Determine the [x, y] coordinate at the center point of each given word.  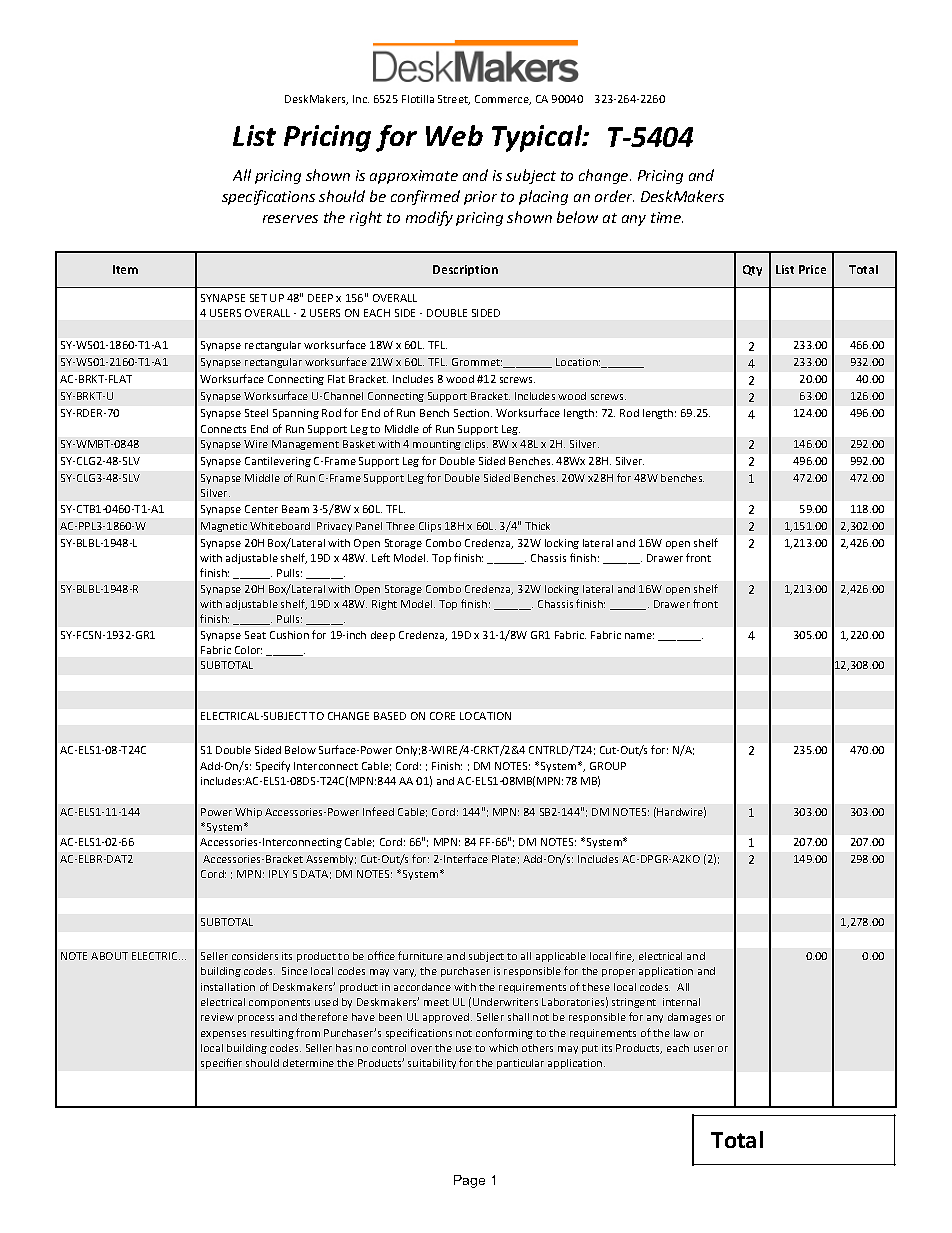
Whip [248, 813]
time [667, 217]
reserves [290, 219]
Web [454, 135]
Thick [537, 526]
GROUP [608, 766]
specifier [221, 1063]
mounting [437, 445]
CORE [442, 716]
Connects [223, 429]
